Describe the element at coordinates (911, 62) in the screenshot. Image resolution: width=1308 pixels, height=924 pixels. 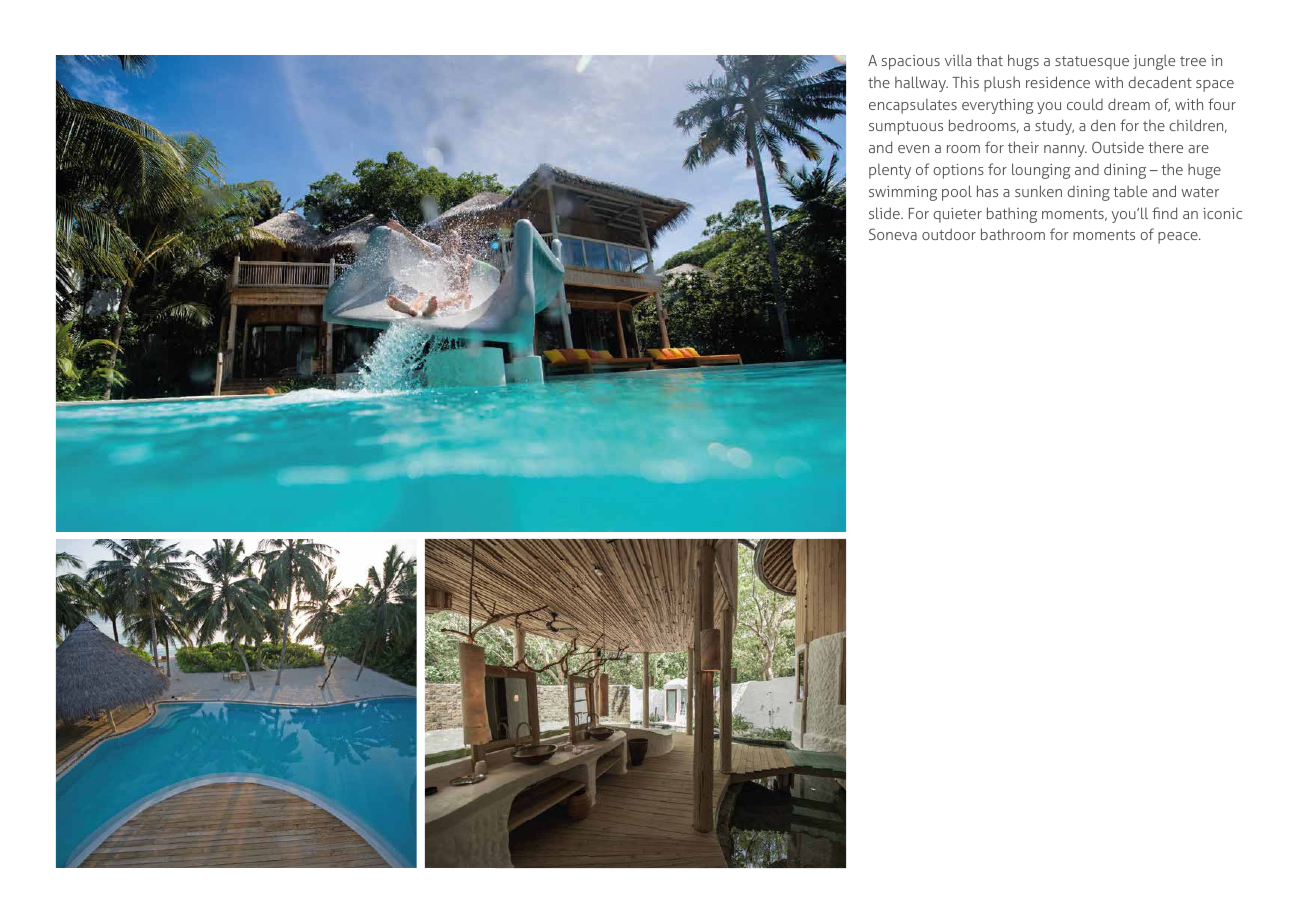
I see `spacious` at that location.
